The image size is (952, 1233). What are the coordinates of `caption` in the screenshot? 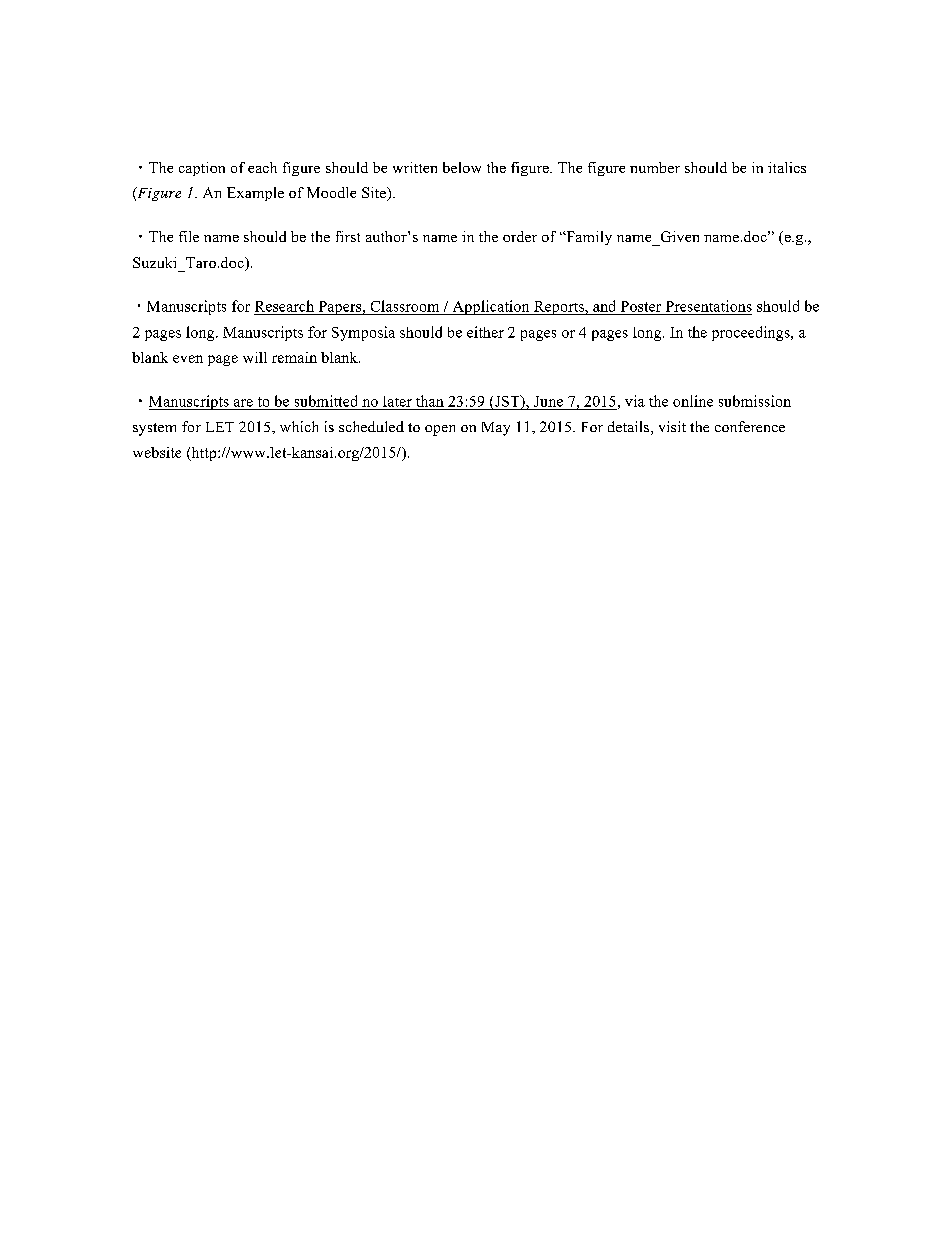 It's located at (202, 169).
